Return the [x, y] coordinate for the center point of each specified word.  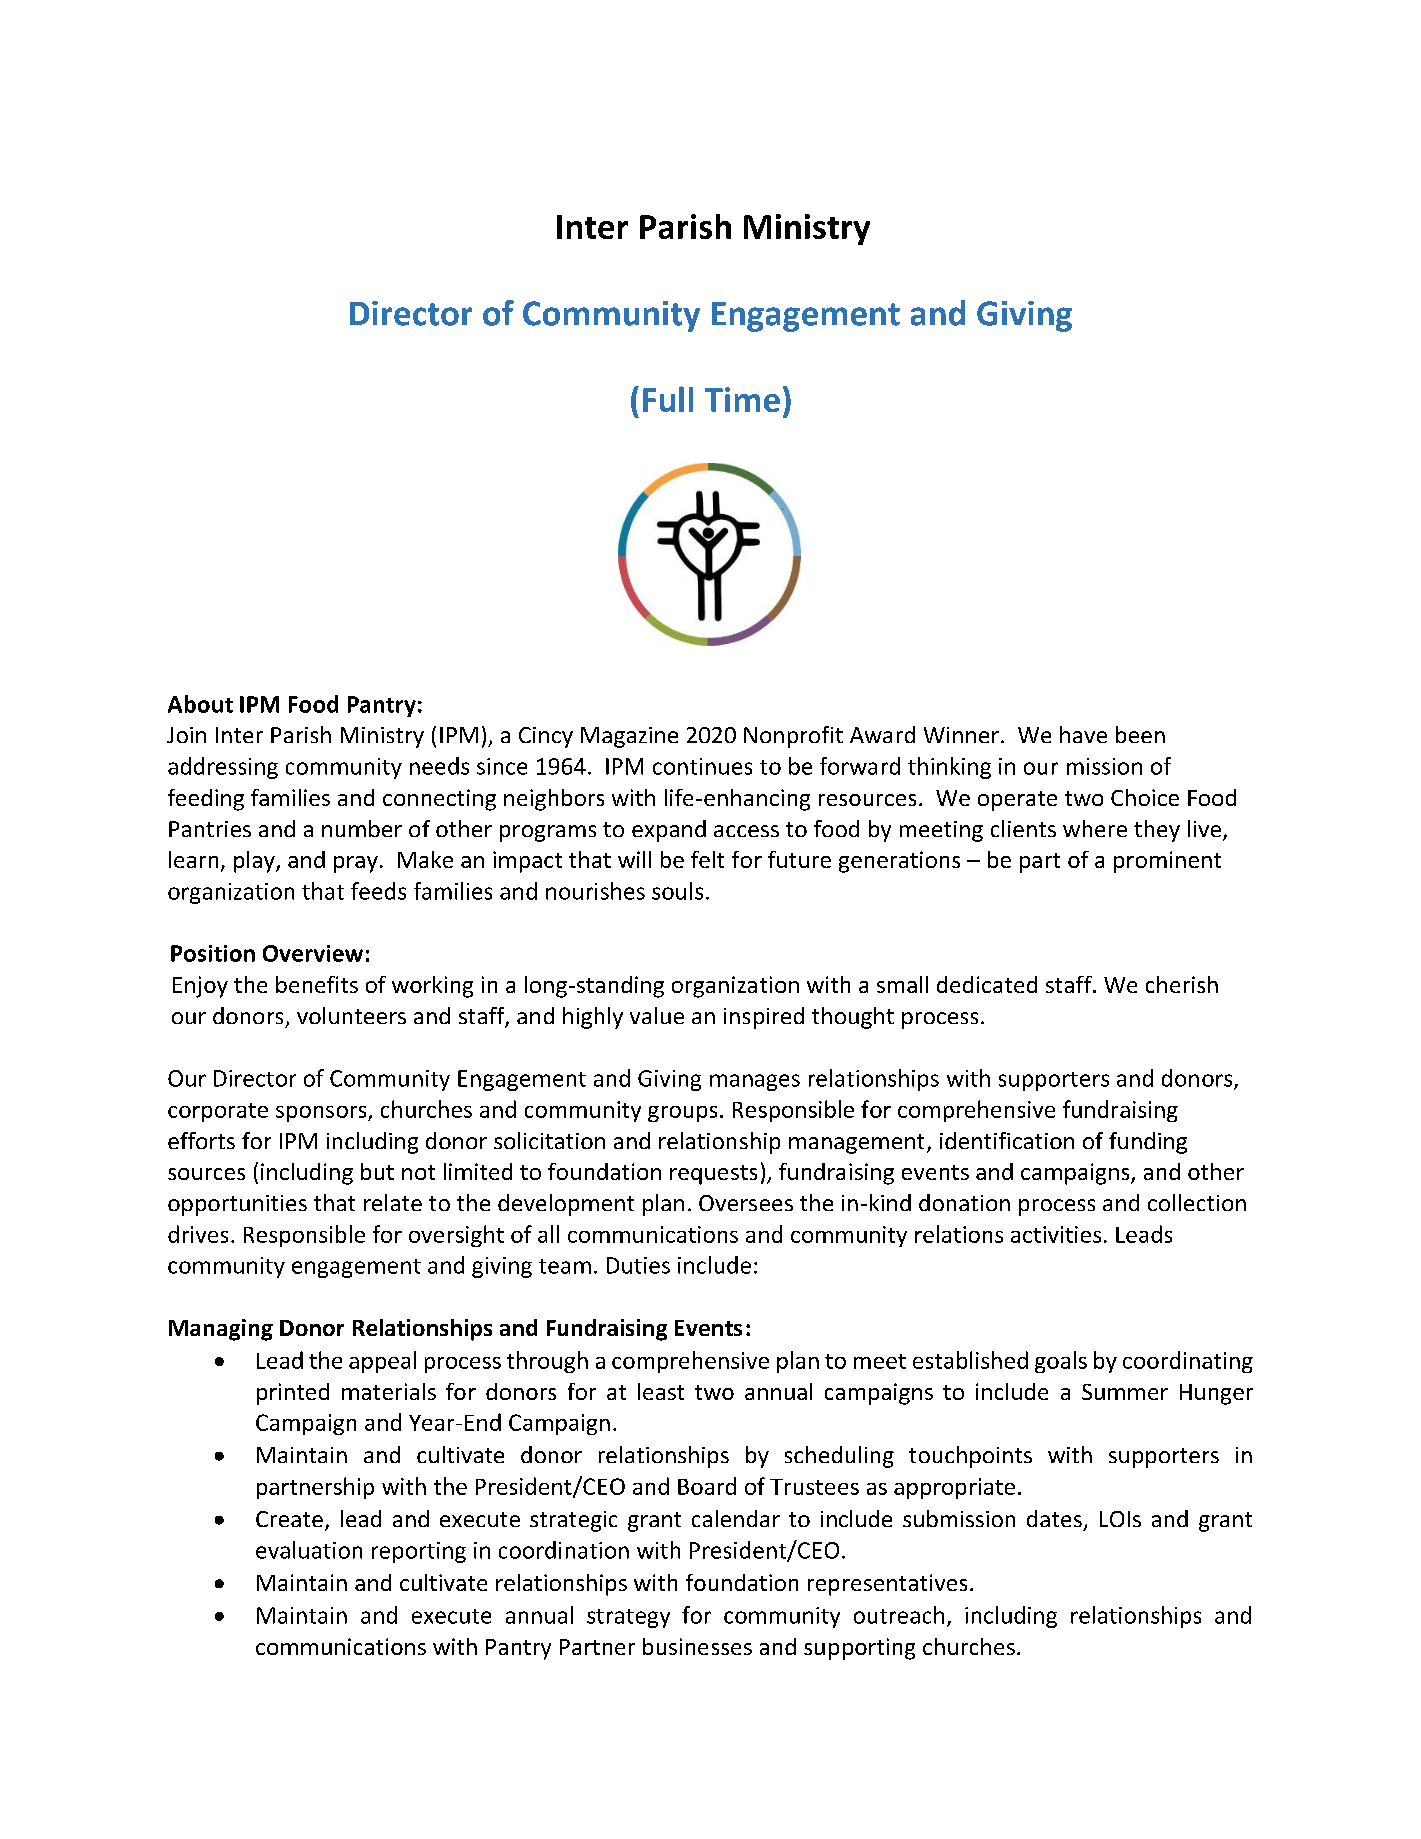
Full [668, 399]
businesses [697, 1646]
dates [1054, 1518]
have [1083, 734]
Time [742, 399]
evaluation [309, 1550]
